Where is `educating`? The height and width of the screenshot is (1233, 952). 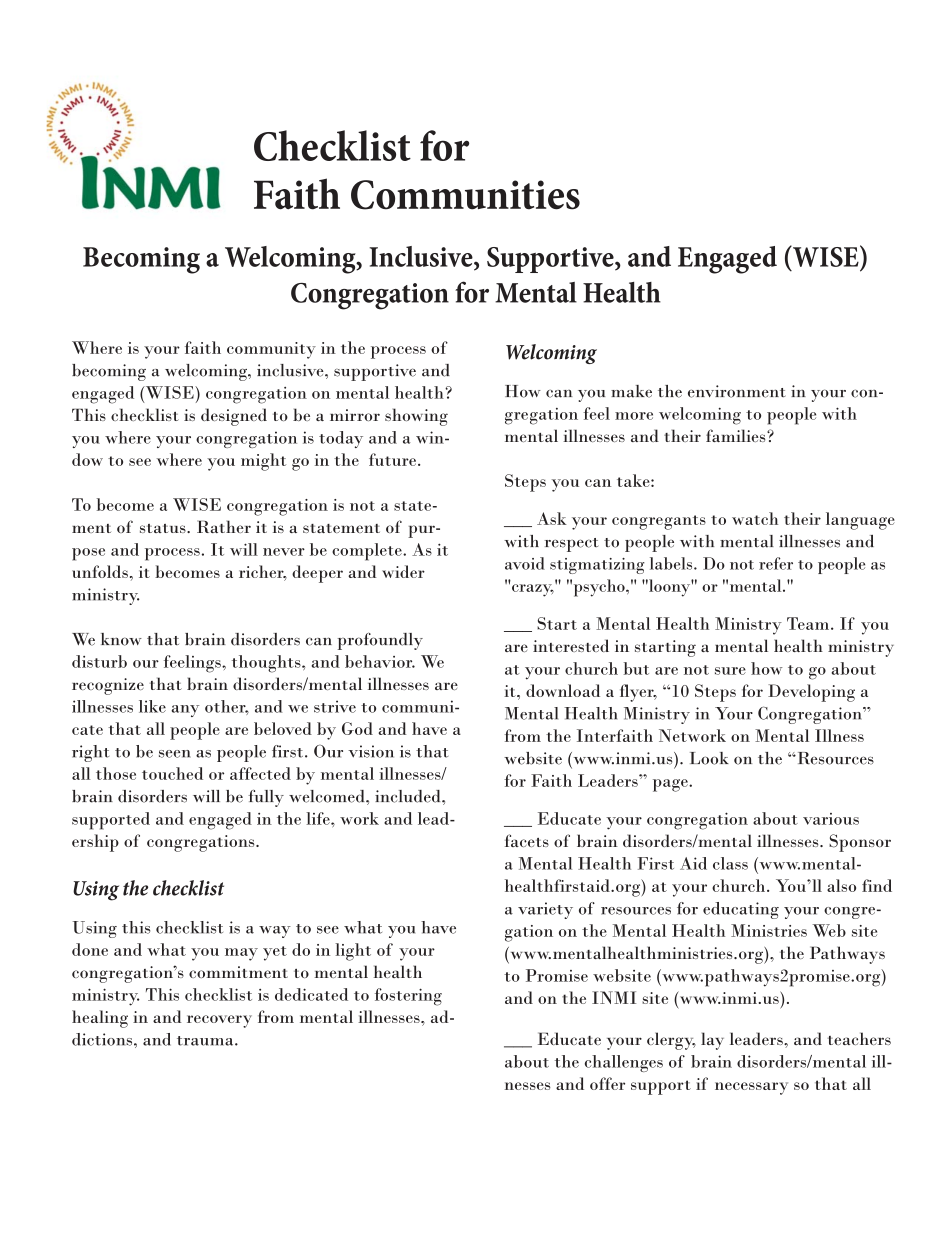 educating is located at coordinates (741, 910).
